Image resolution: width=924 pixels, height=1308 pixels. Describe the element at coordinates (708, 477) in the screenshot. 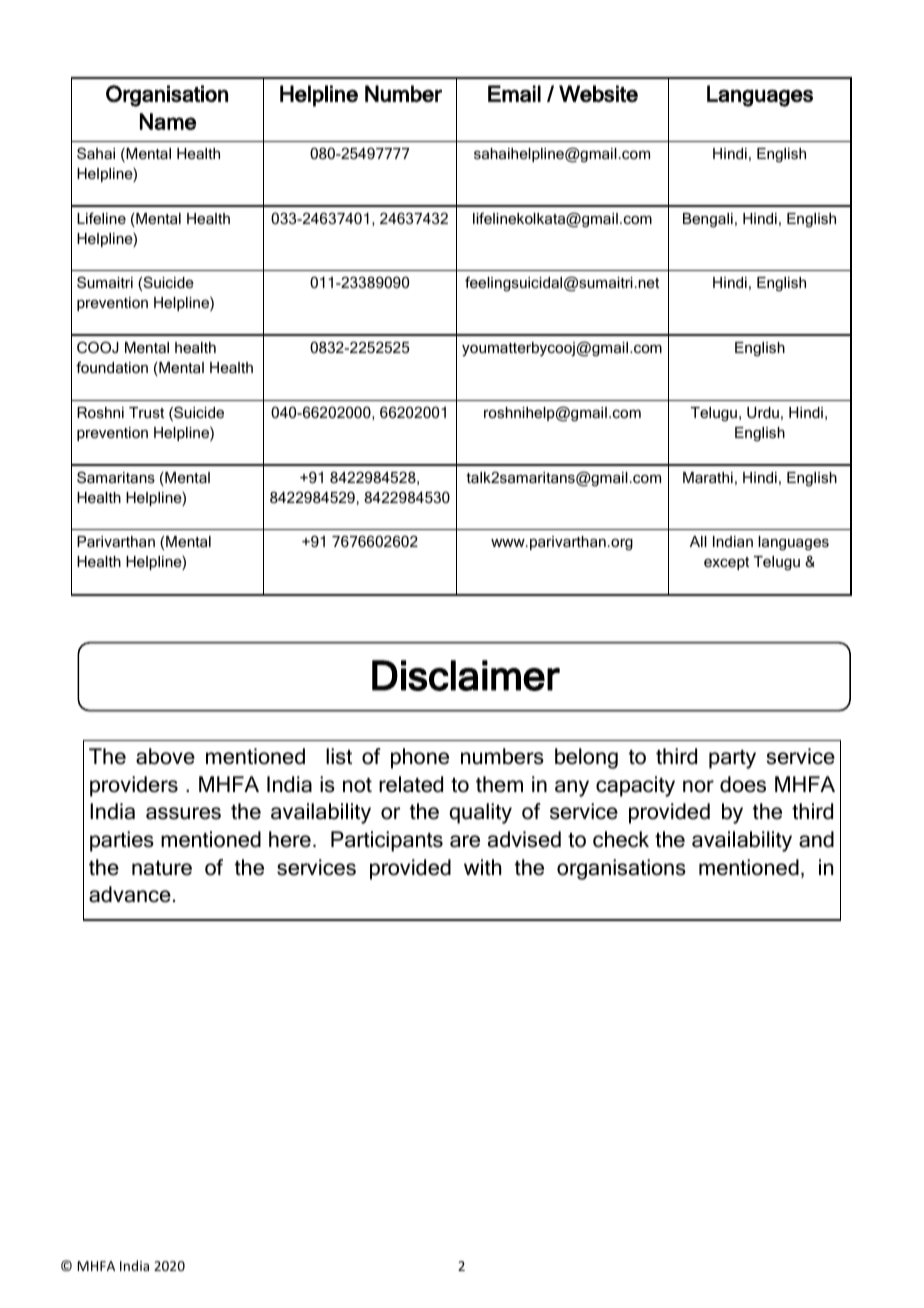

I see `Marathi` at that location.
